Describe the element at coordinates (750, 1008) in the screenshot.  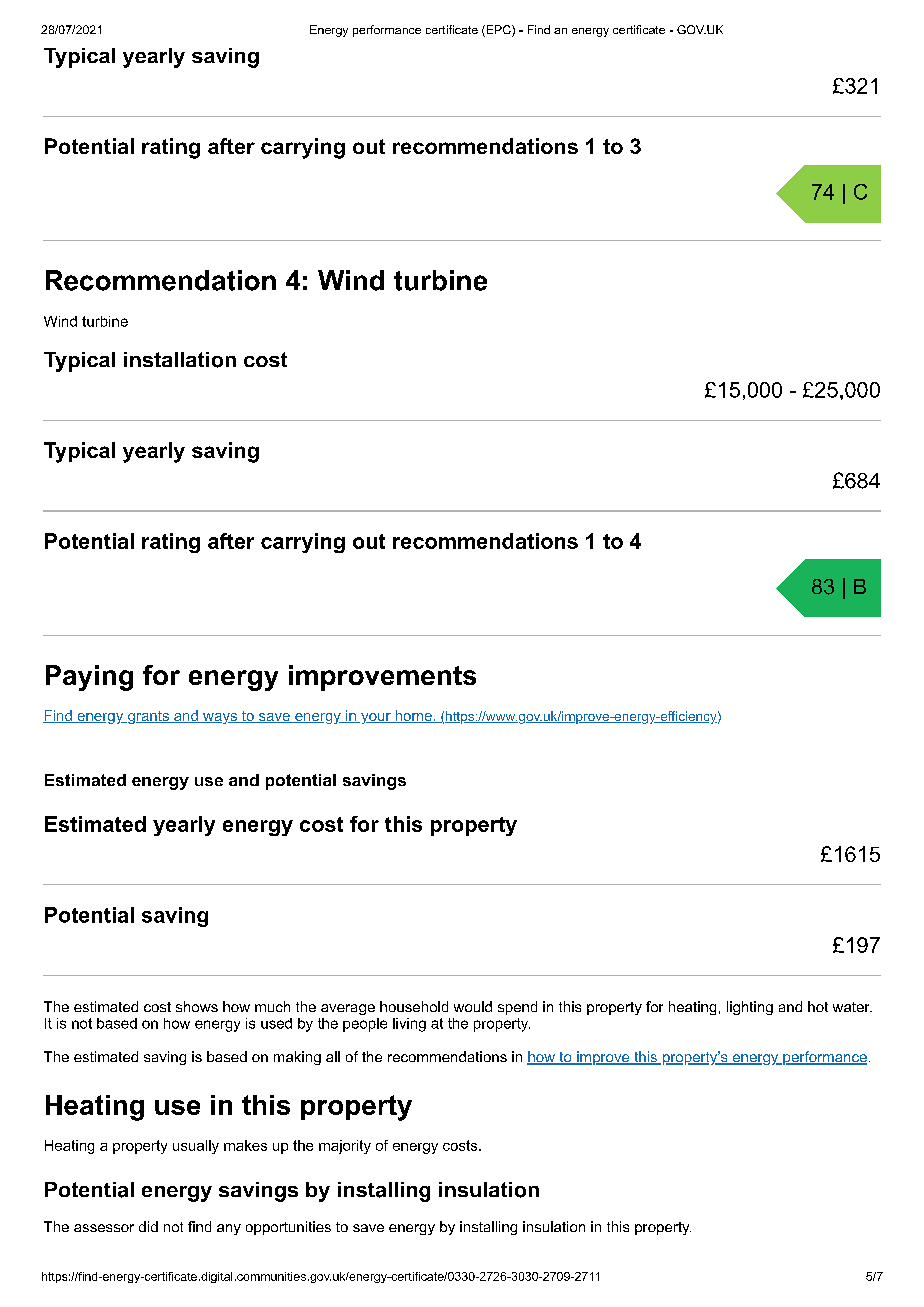
I see `lighting` at that location.
